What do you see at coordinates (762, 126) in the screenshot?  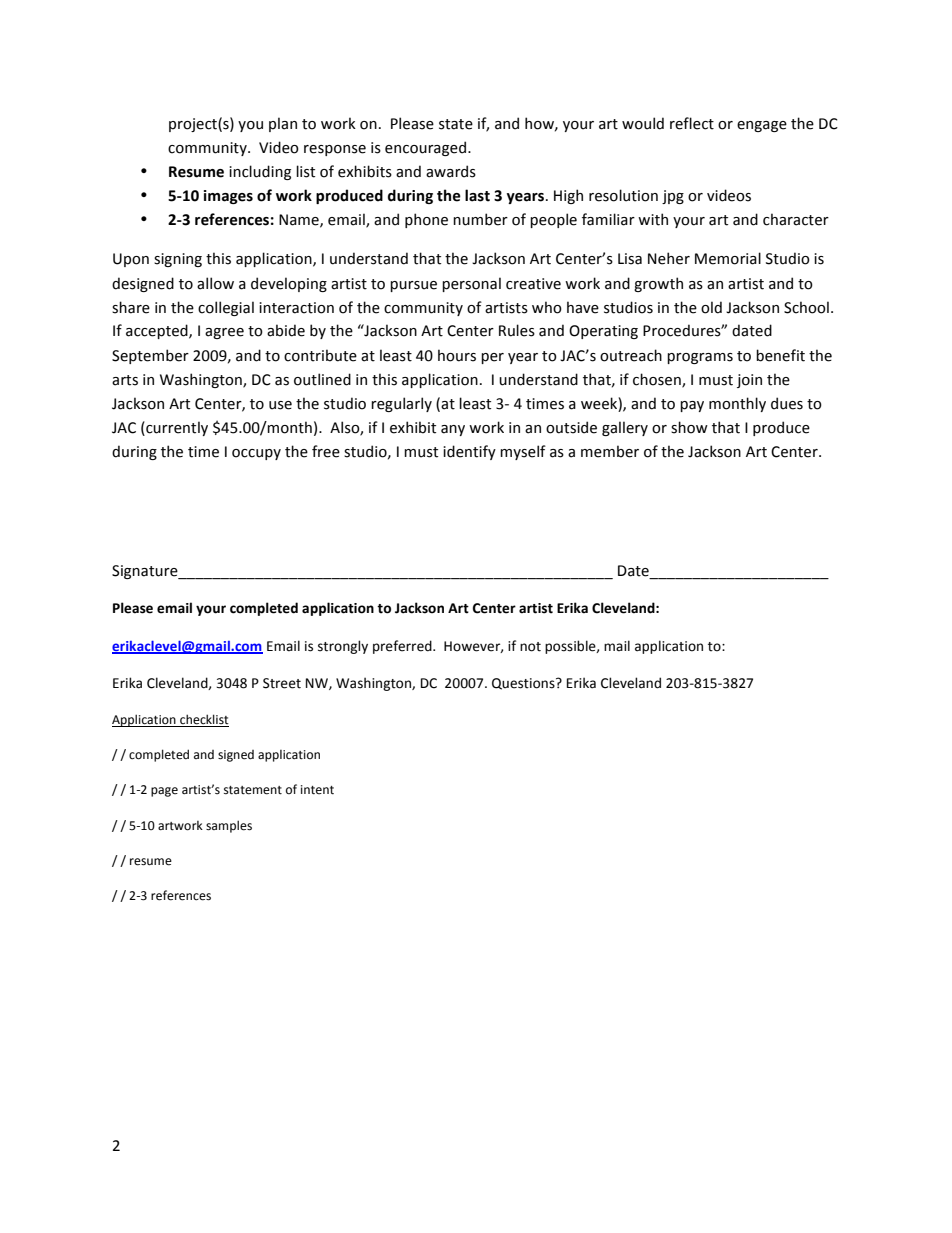 I see `engage` at bounding box center [762, 126].
